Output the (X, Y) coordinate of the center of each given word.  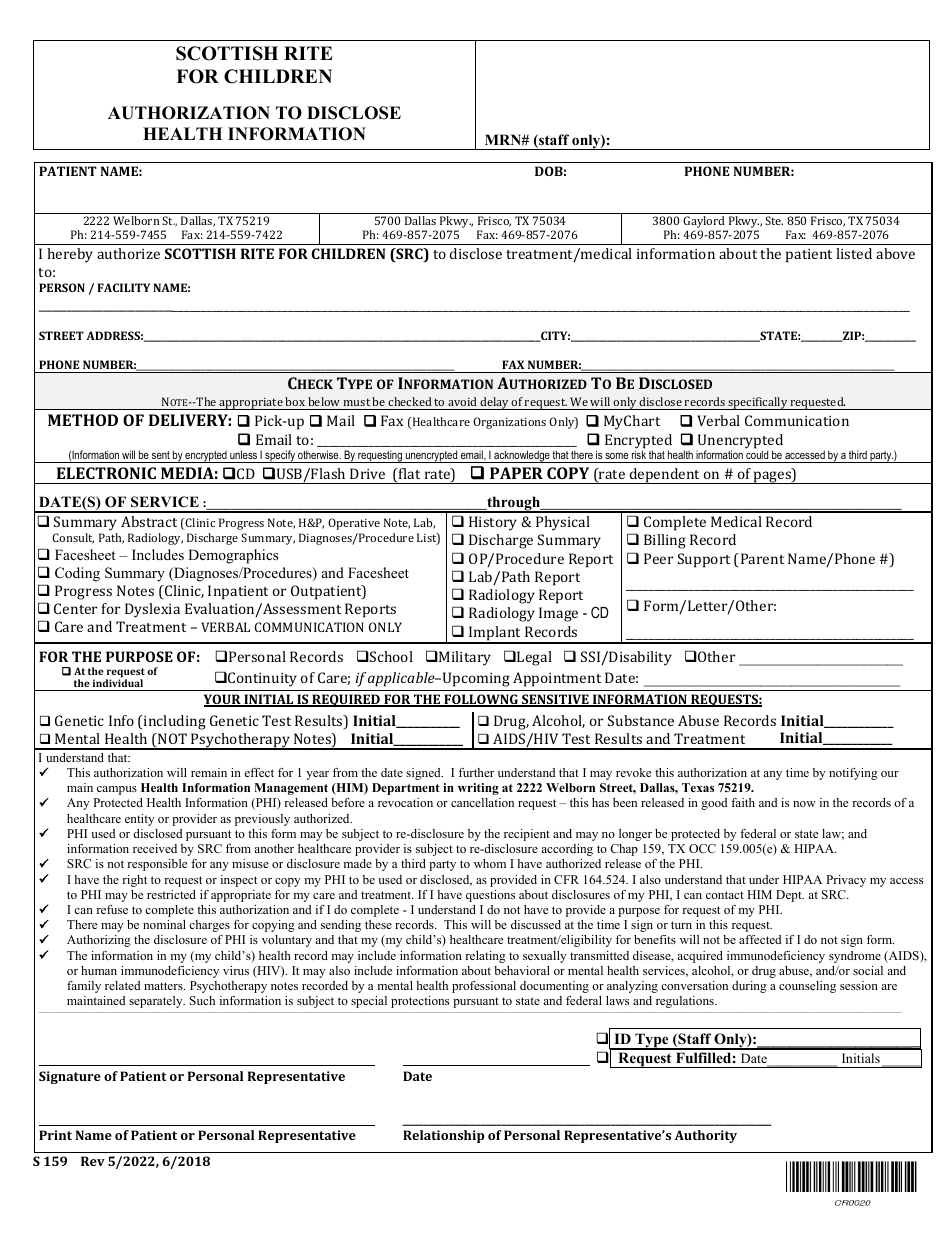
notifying (853, 774)
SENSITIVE (555, 700)
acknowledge (522, 456)
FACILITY (123, 287)
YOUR (223, 700)
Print (55, 1135)
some (616, 456)
